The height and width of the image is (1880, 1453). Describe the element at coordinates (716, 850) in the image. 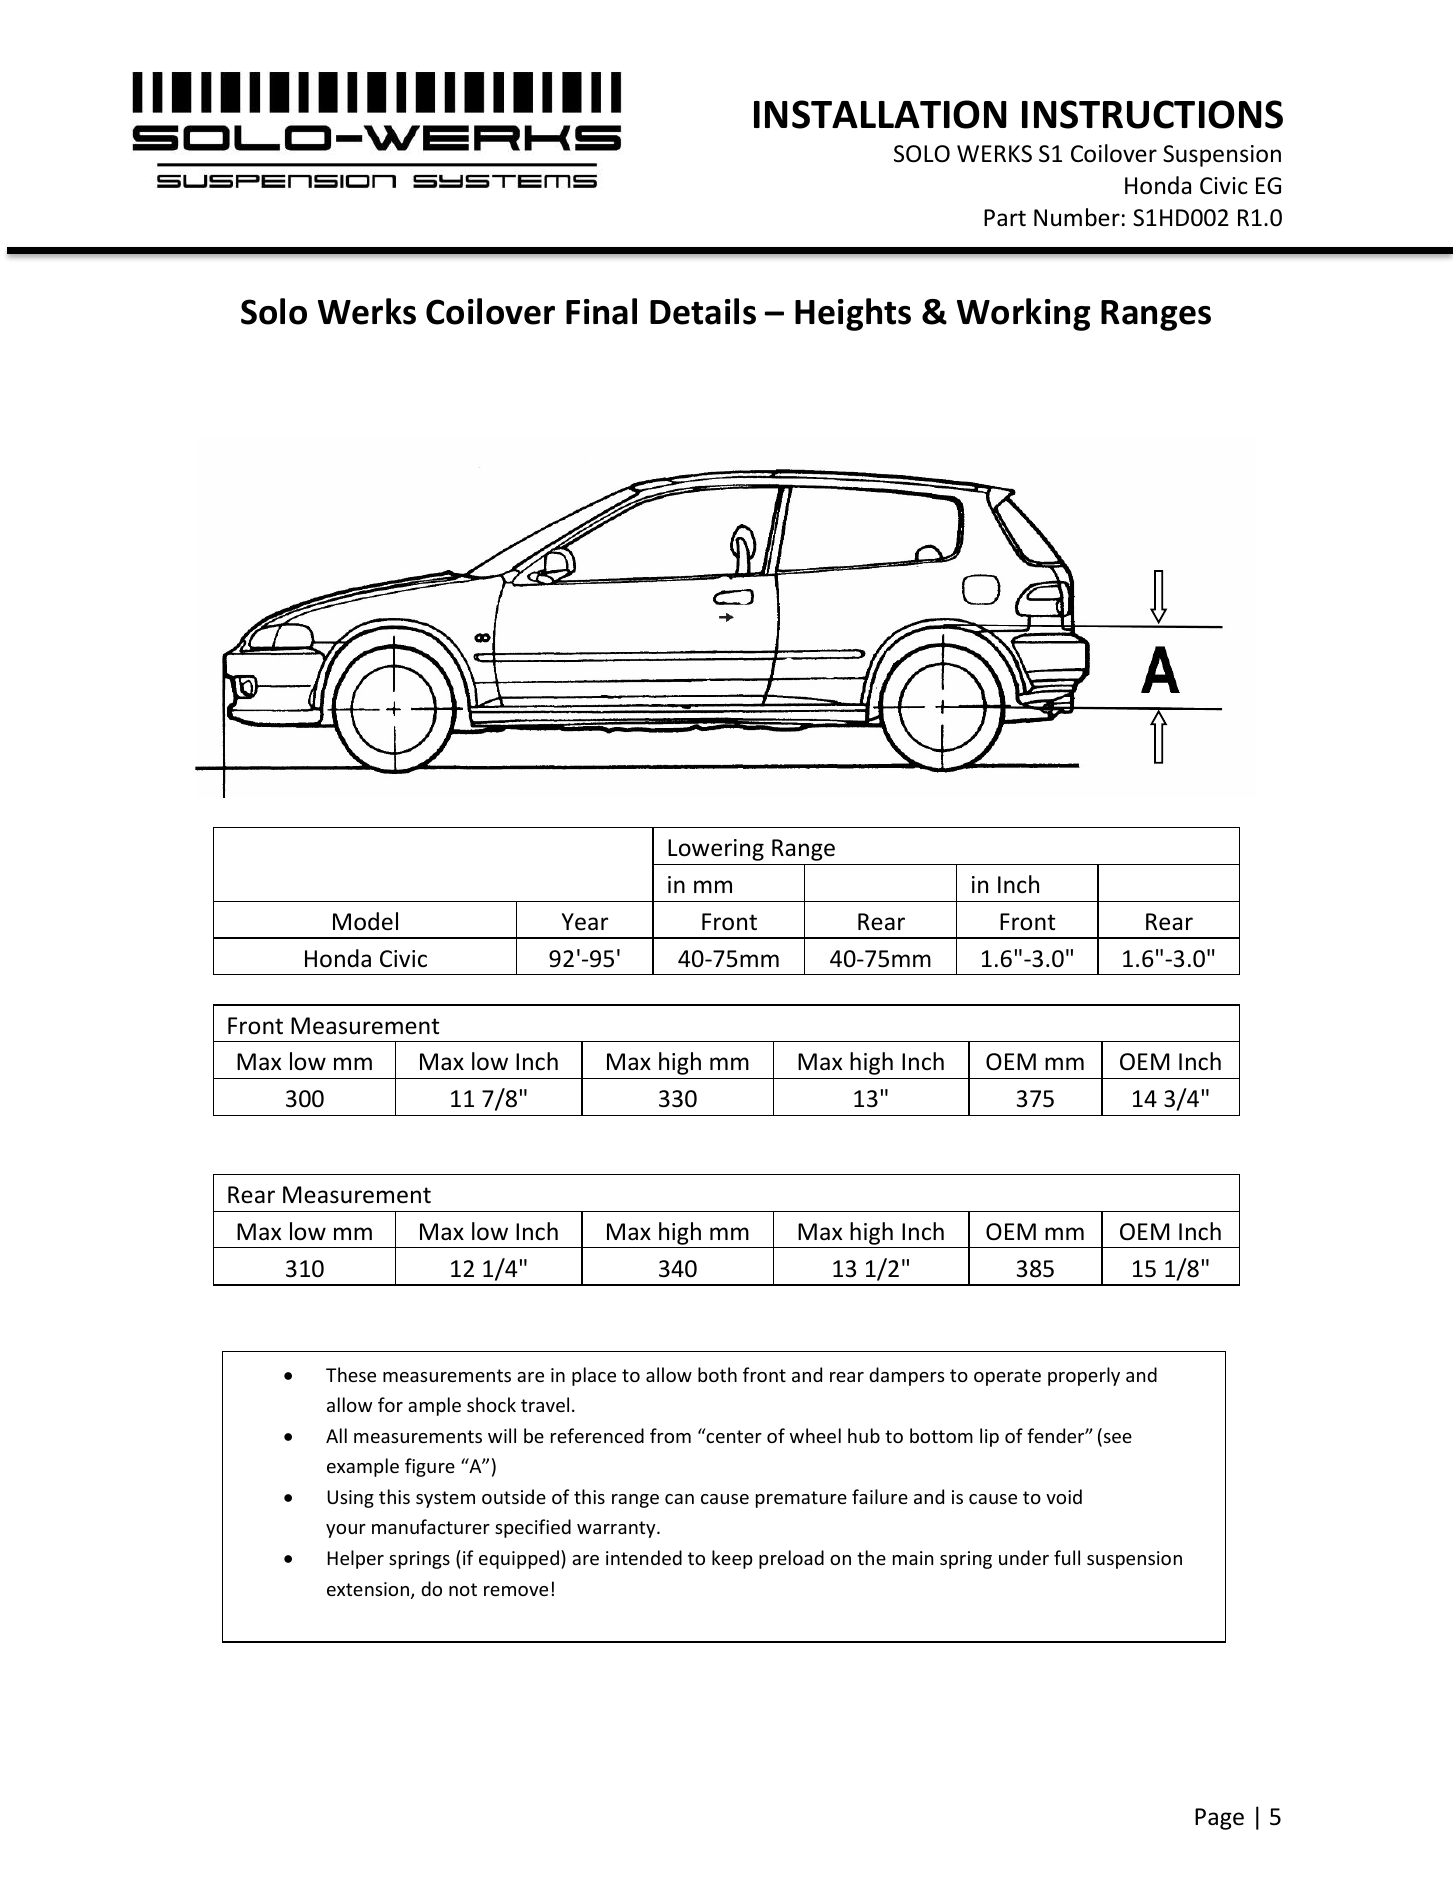

I see `Lowering` at that location.
